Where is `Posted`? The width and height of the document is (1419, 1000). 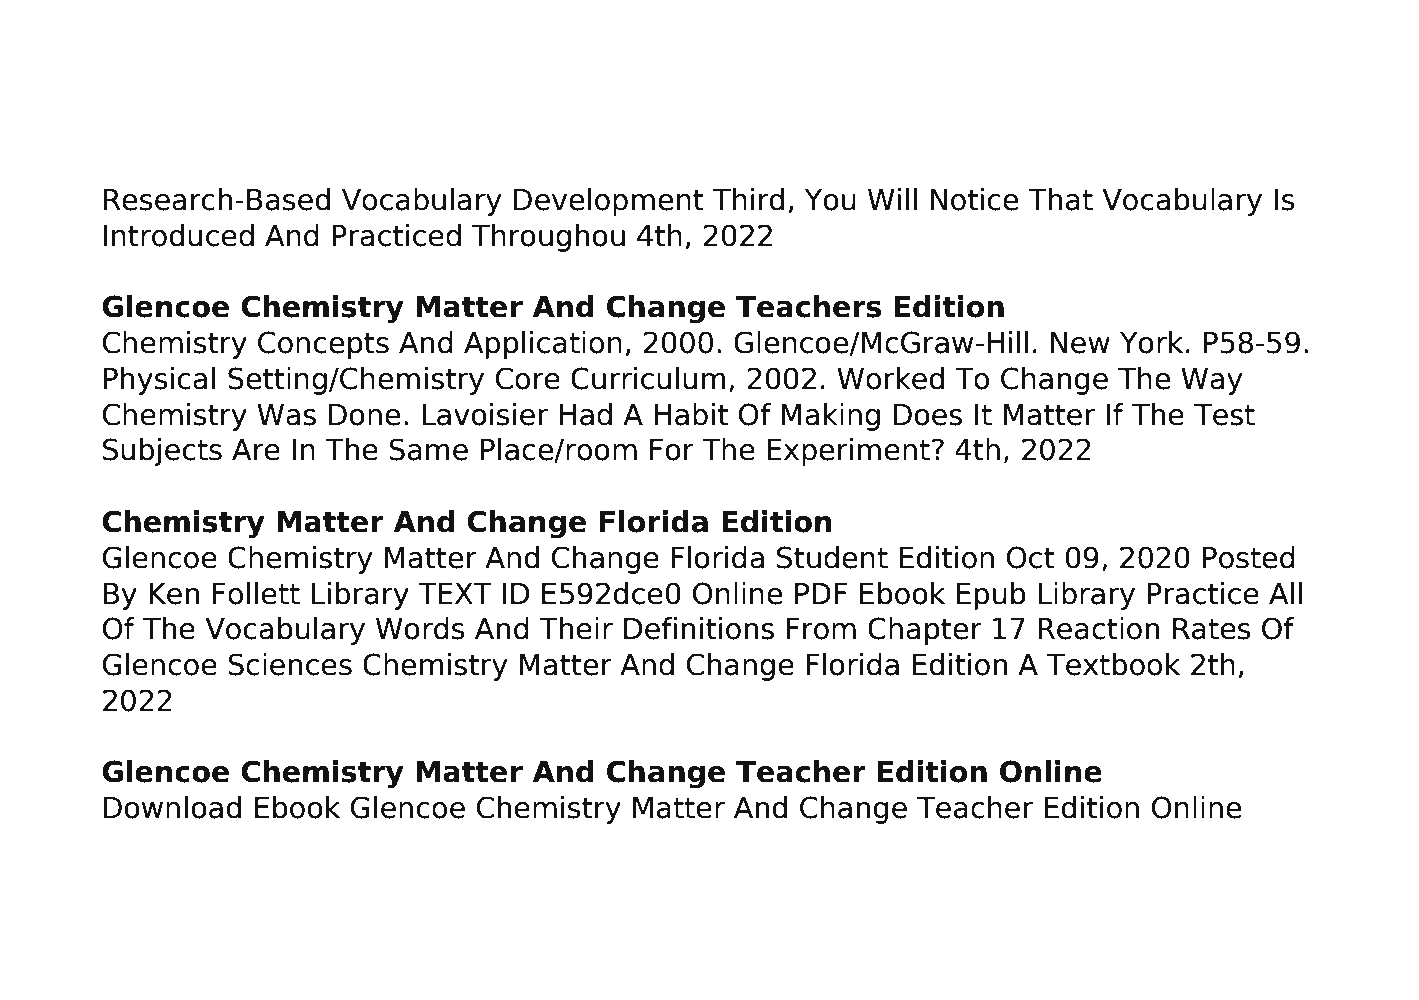
Posted is located at coordinates (1249, 557).
